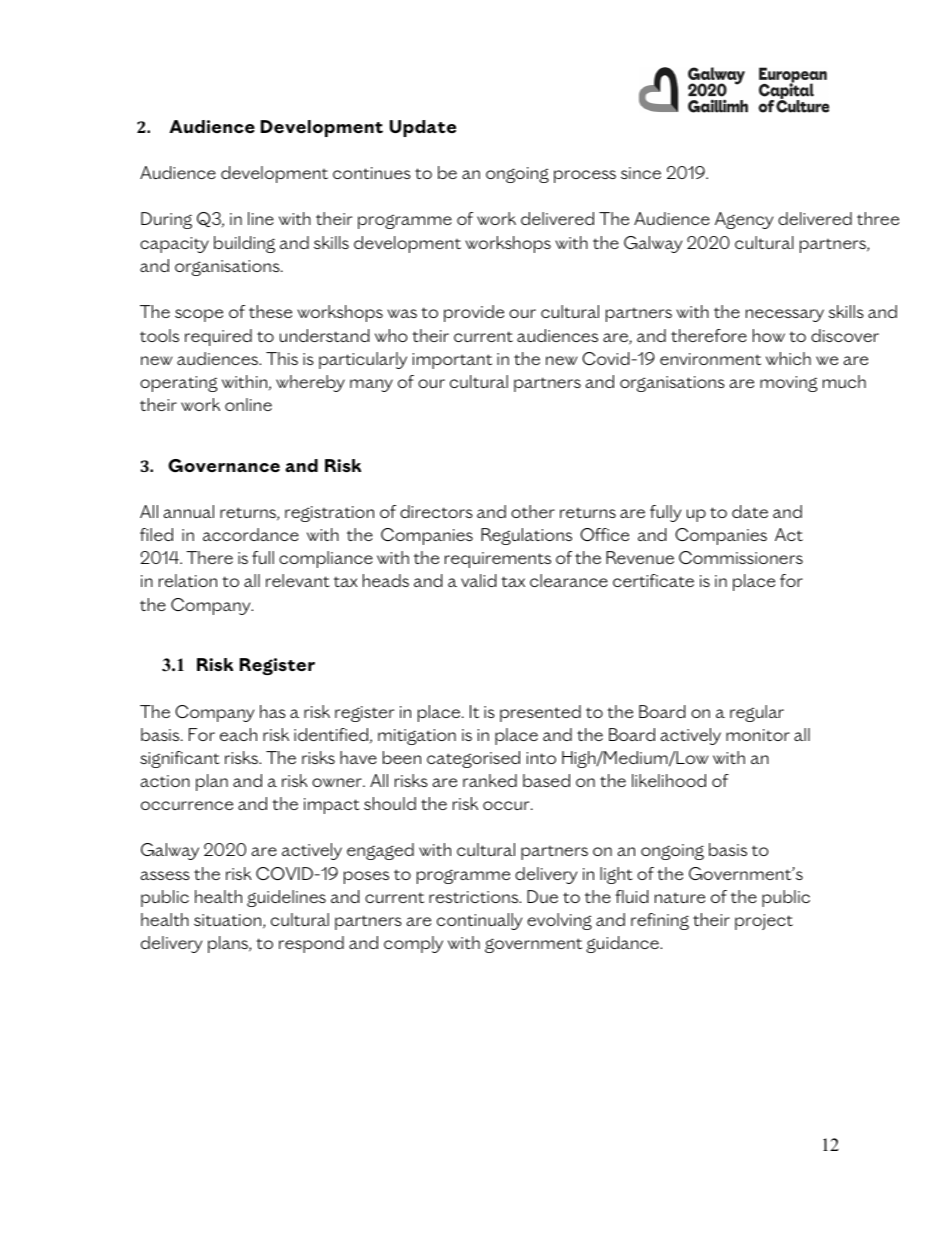 This screenshot has height=1233, width=952. What do you see at coordinates (218, 337) in the screenshot?
I see `required` at bounding box center [218, 337].
